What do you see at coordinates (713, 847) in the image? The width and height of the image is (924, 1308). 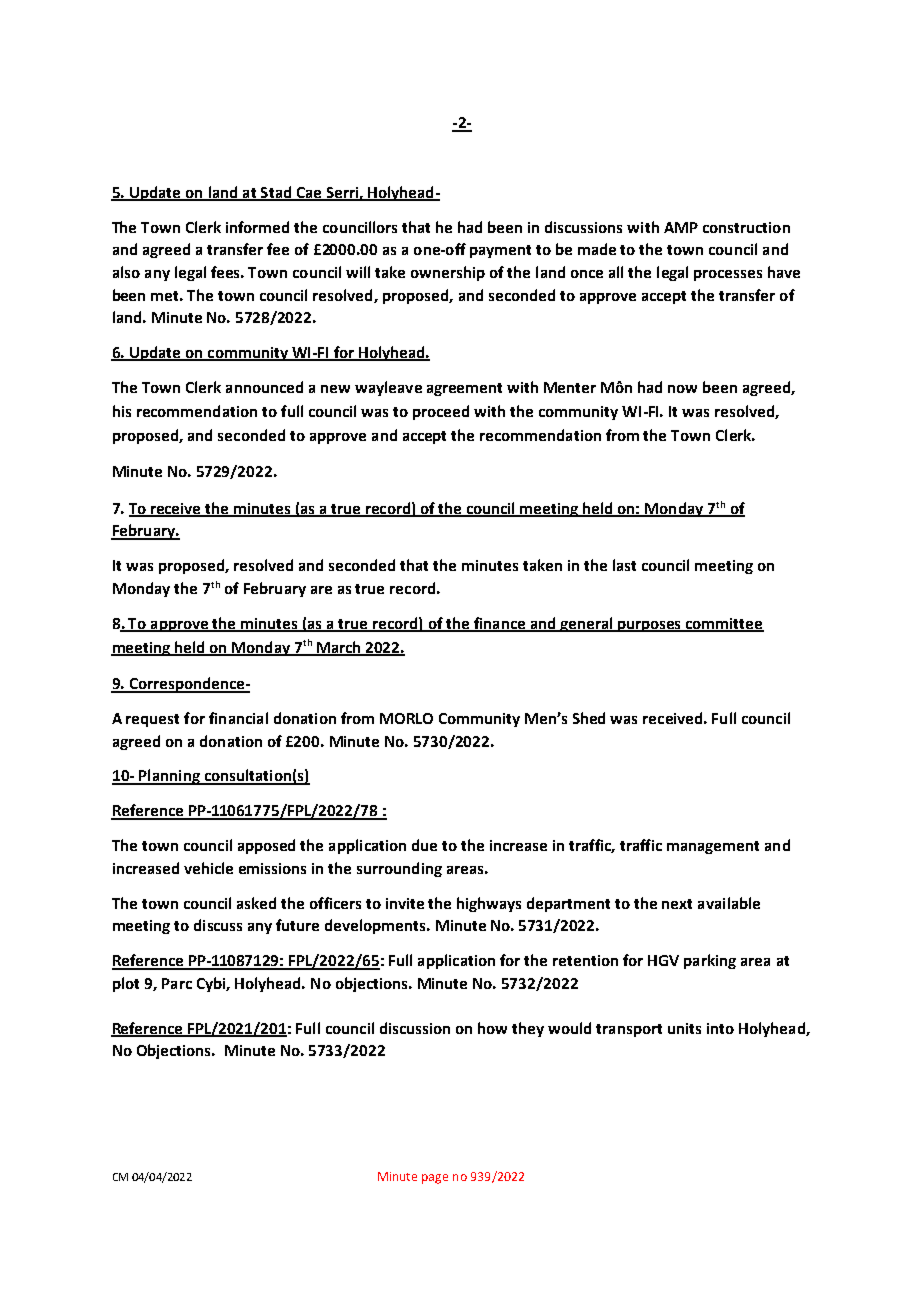 I see `management` at bounding box center [713, 847].
